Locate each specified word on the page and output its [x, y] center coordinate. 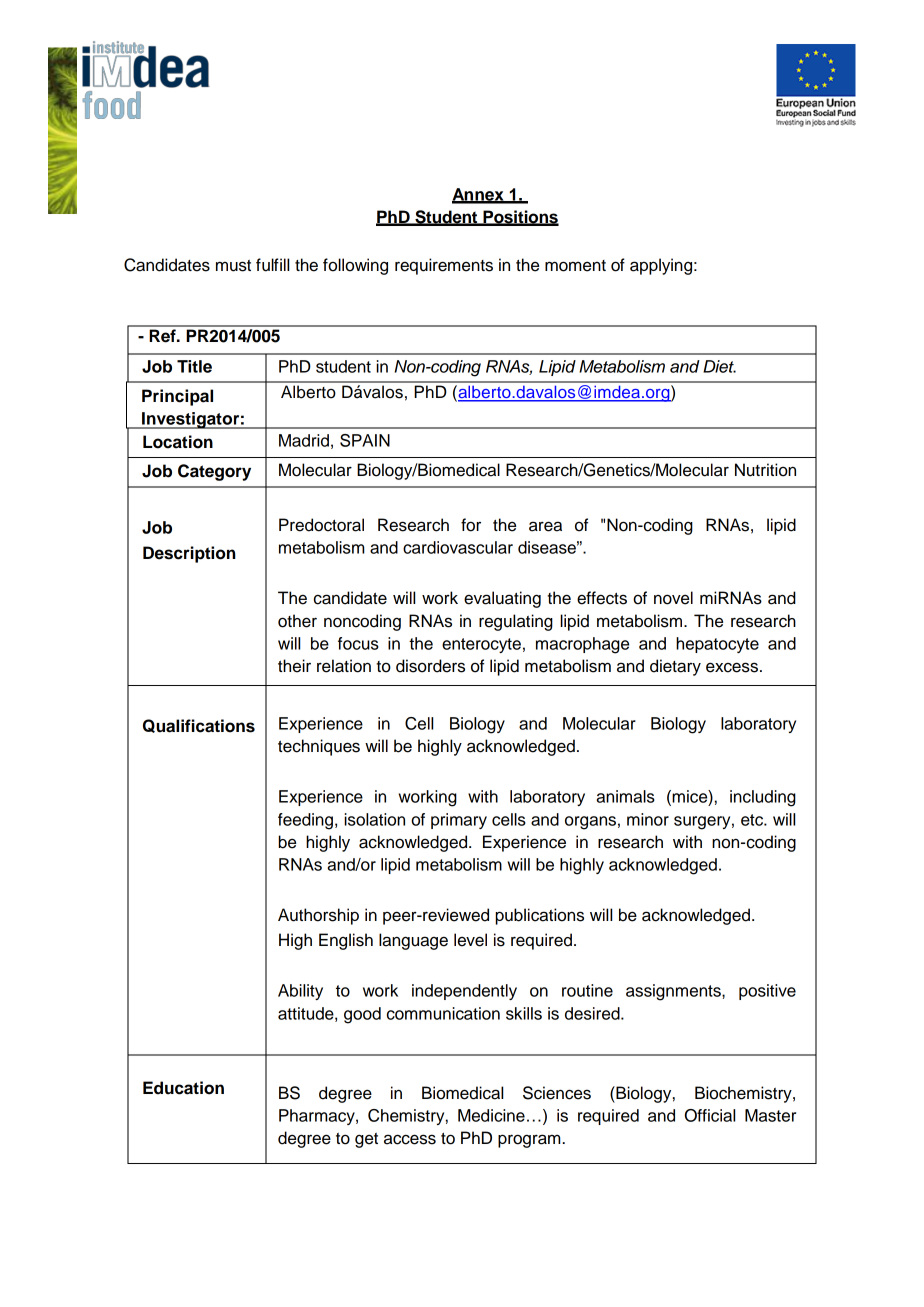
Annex [479, 195]
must [233, 266]
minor [648, 819]
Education [183, 1088]
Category [214, 472]
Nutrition [765, 470]
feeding [305, 821]
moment [575, 266]
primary [459, 821]
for [471, 525]
